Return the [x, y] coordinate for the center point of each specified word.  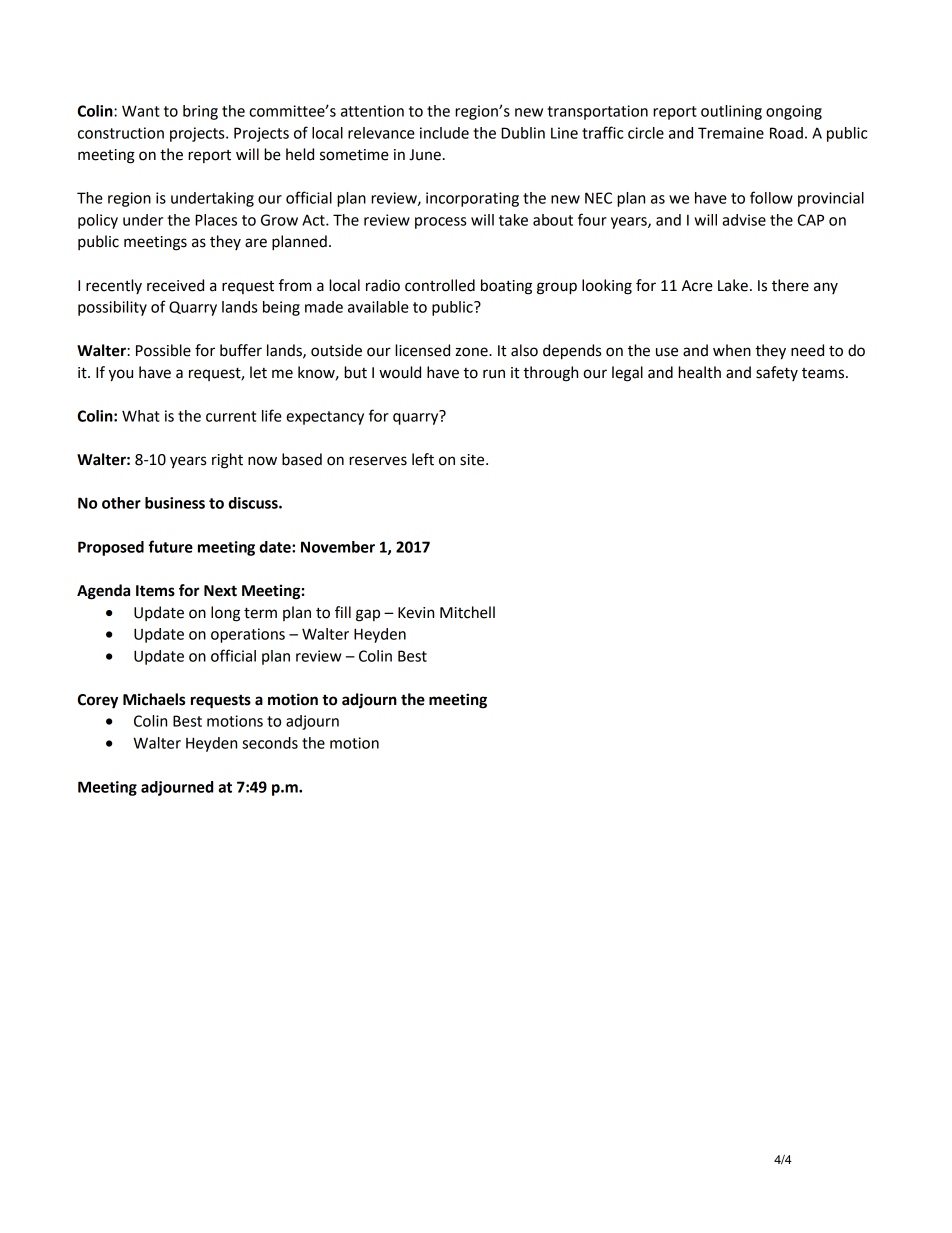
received [175, 285]
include [444, 133]
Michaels [154, 699]
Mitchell [467, 612]
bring [200, 112]
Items [155, 591]
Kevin [416, 613]
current [231, 416]
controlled [440, 285]
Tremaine [731, 133]
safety [777, 373]
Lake [733, 285]
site [473, 460]
